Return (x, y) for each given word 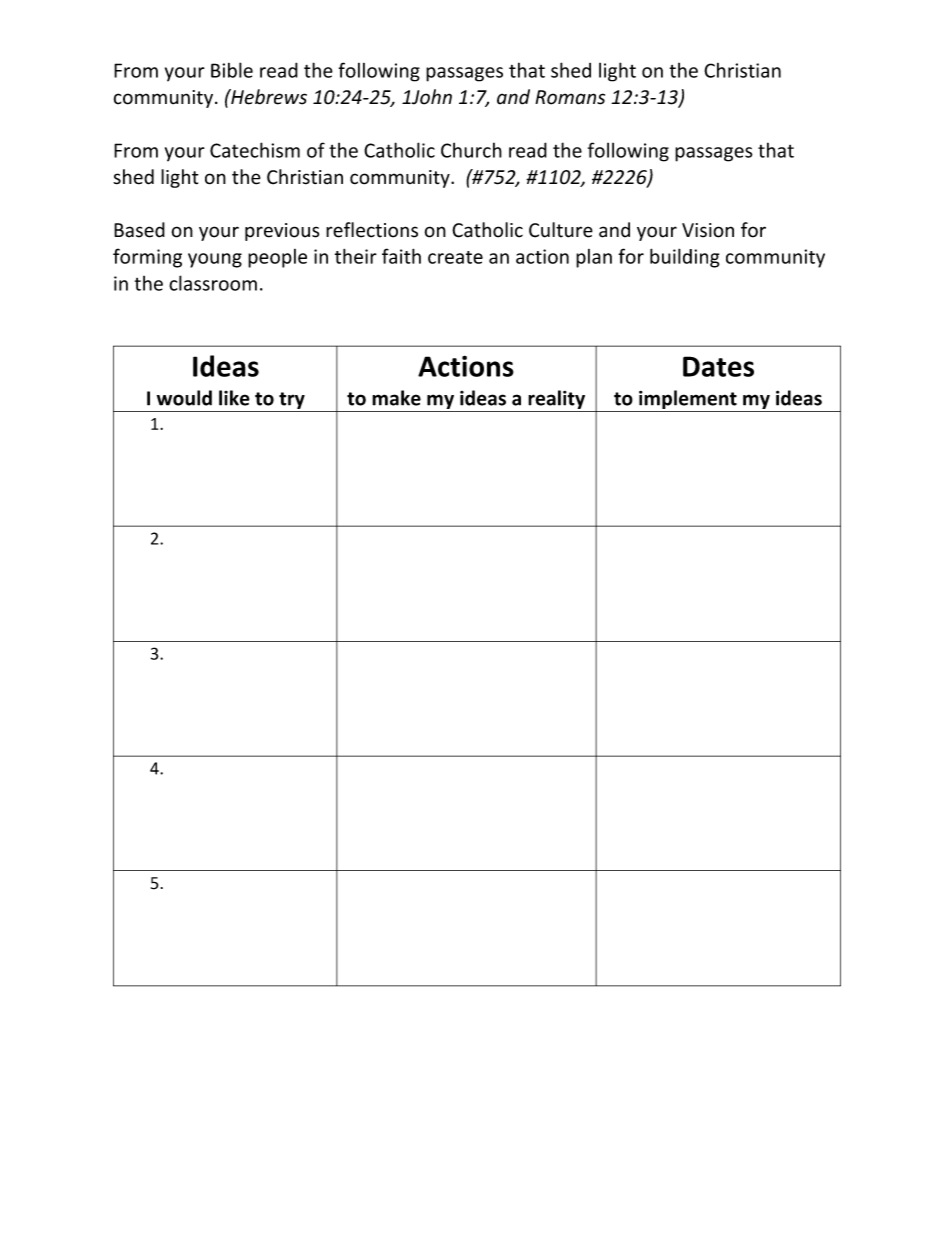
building (685, 258)
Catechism (255, 150)
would (184, 398)
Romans (570, 97)
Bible (232, 70)
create (455, 257)
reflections (372, 230)
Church (471, 150)
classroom (213, 283)
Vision (708, 230)
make (396, 398)
